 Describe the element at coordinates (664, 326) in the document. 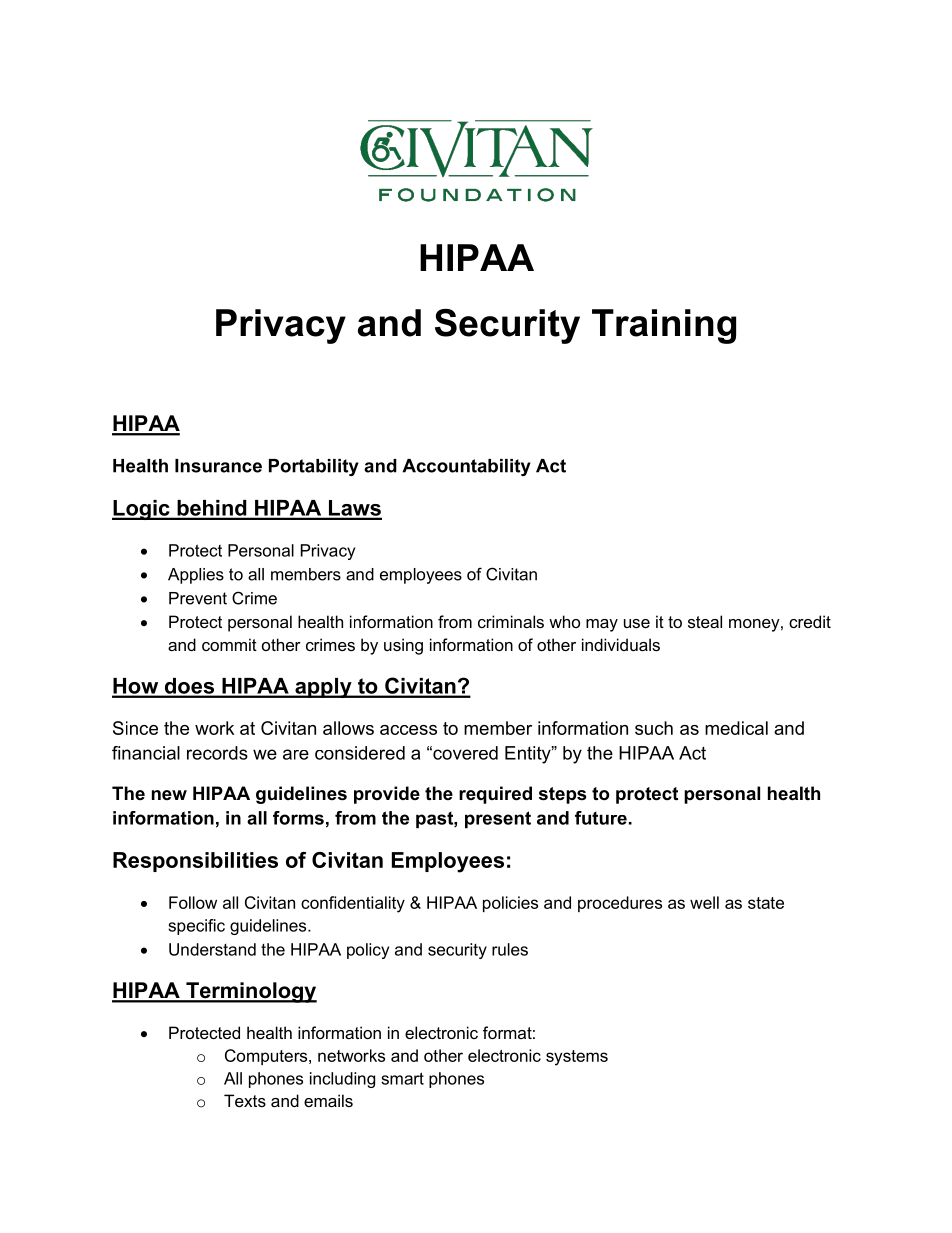

I see `Training` at that location.
